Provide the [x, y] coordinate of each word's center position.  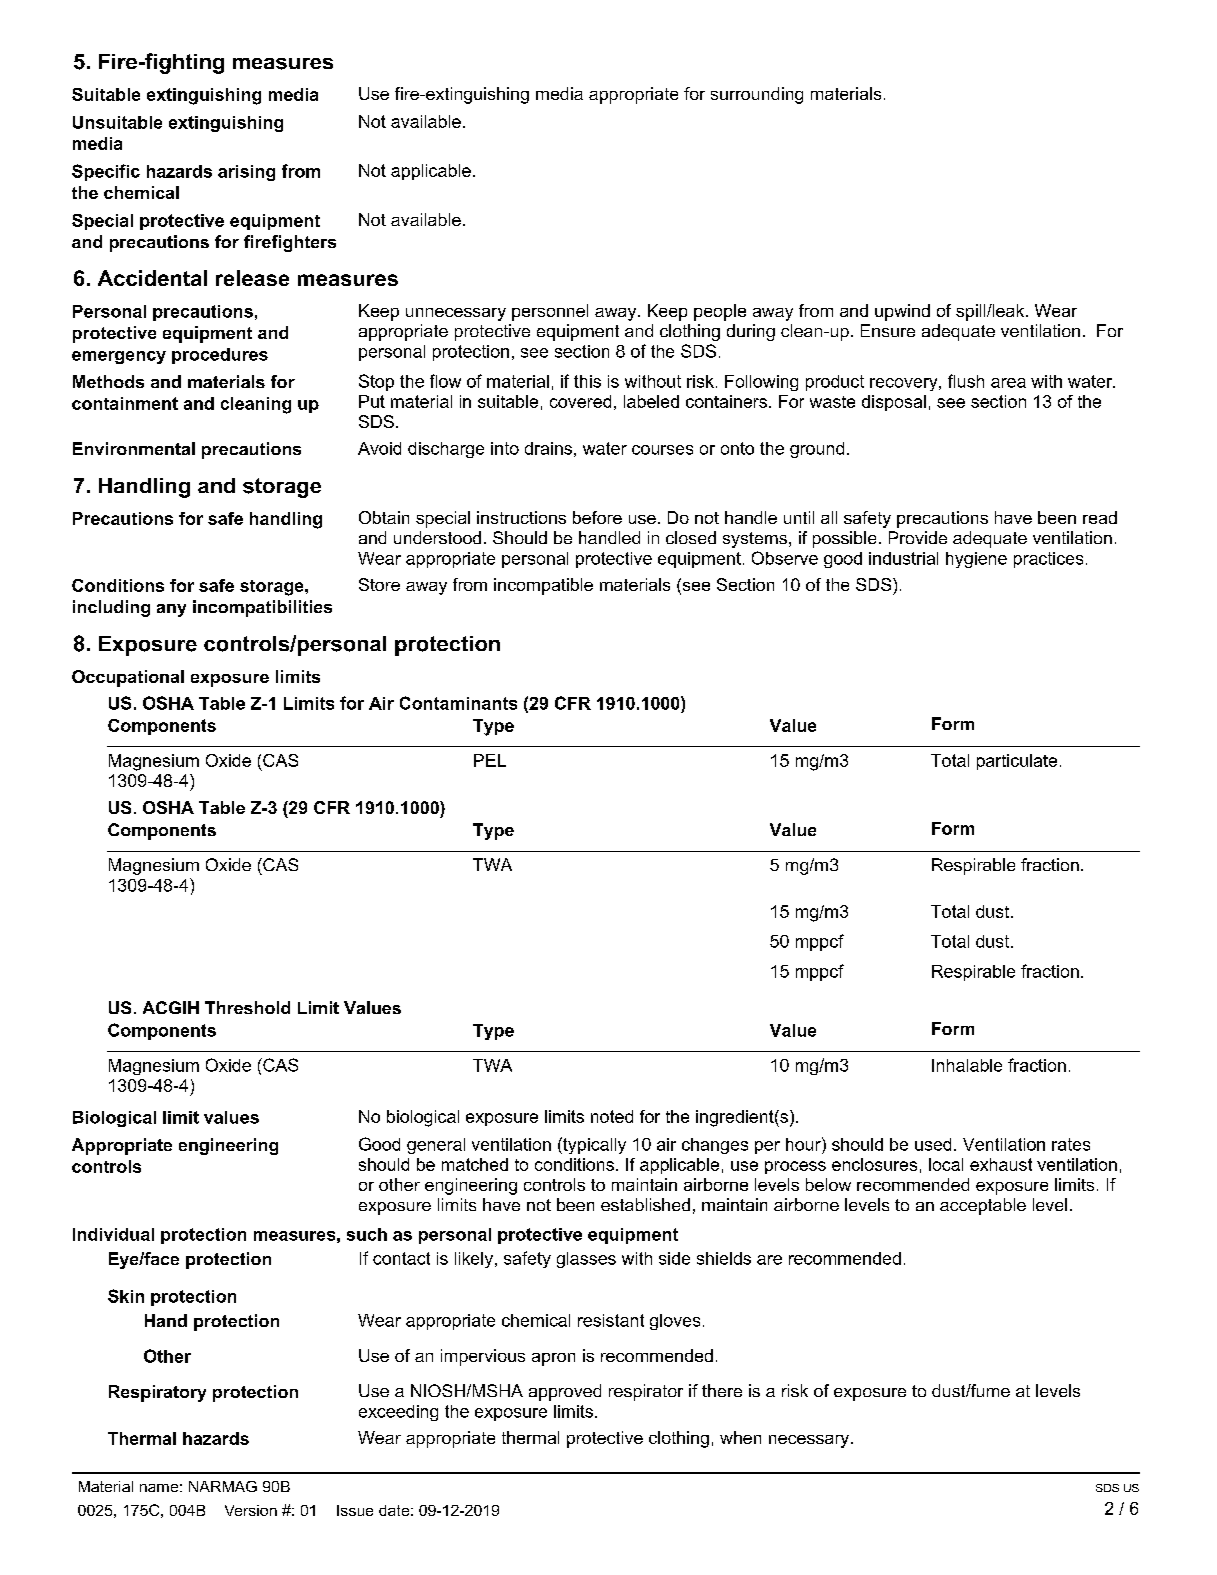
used [933, 1144]
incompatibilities [262, 608]
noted [612, 1116]
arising [246, 173]
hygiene [976, 560]
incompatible [543, 586]
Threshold [247, 1007]
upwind [902, 312]
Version [251, 1510]
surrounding [757, 95]
